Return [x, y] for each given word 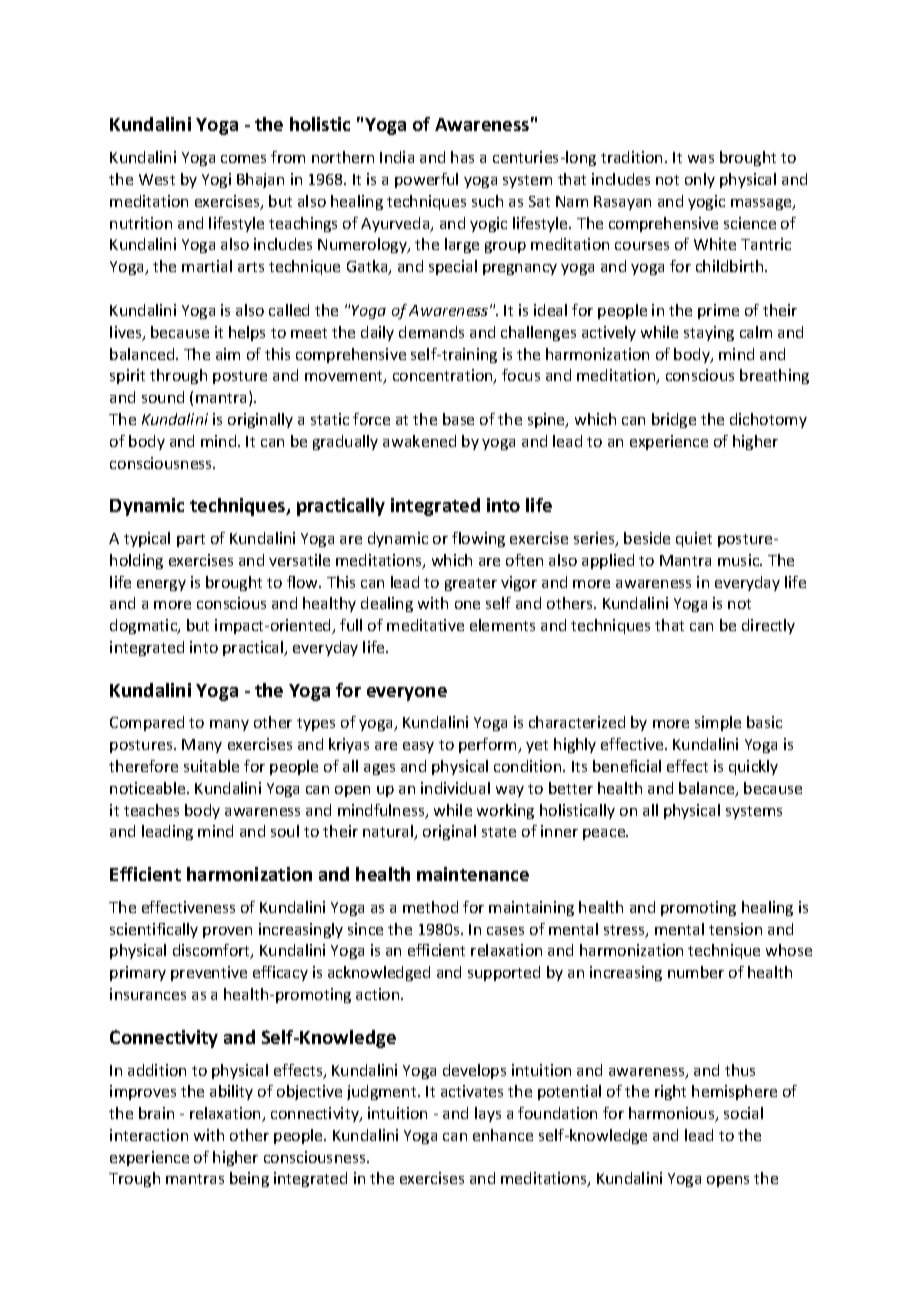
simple [718, 723]
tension [735, 929]
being [249, 1179]
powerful [426, 180]
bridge [674, 420]
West [157, 179]
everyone [407, 694]
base [458, 419]
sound [163, 397]
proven [227, 932]
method [430, 907]
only [700, 180]
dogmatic [145, 626]
